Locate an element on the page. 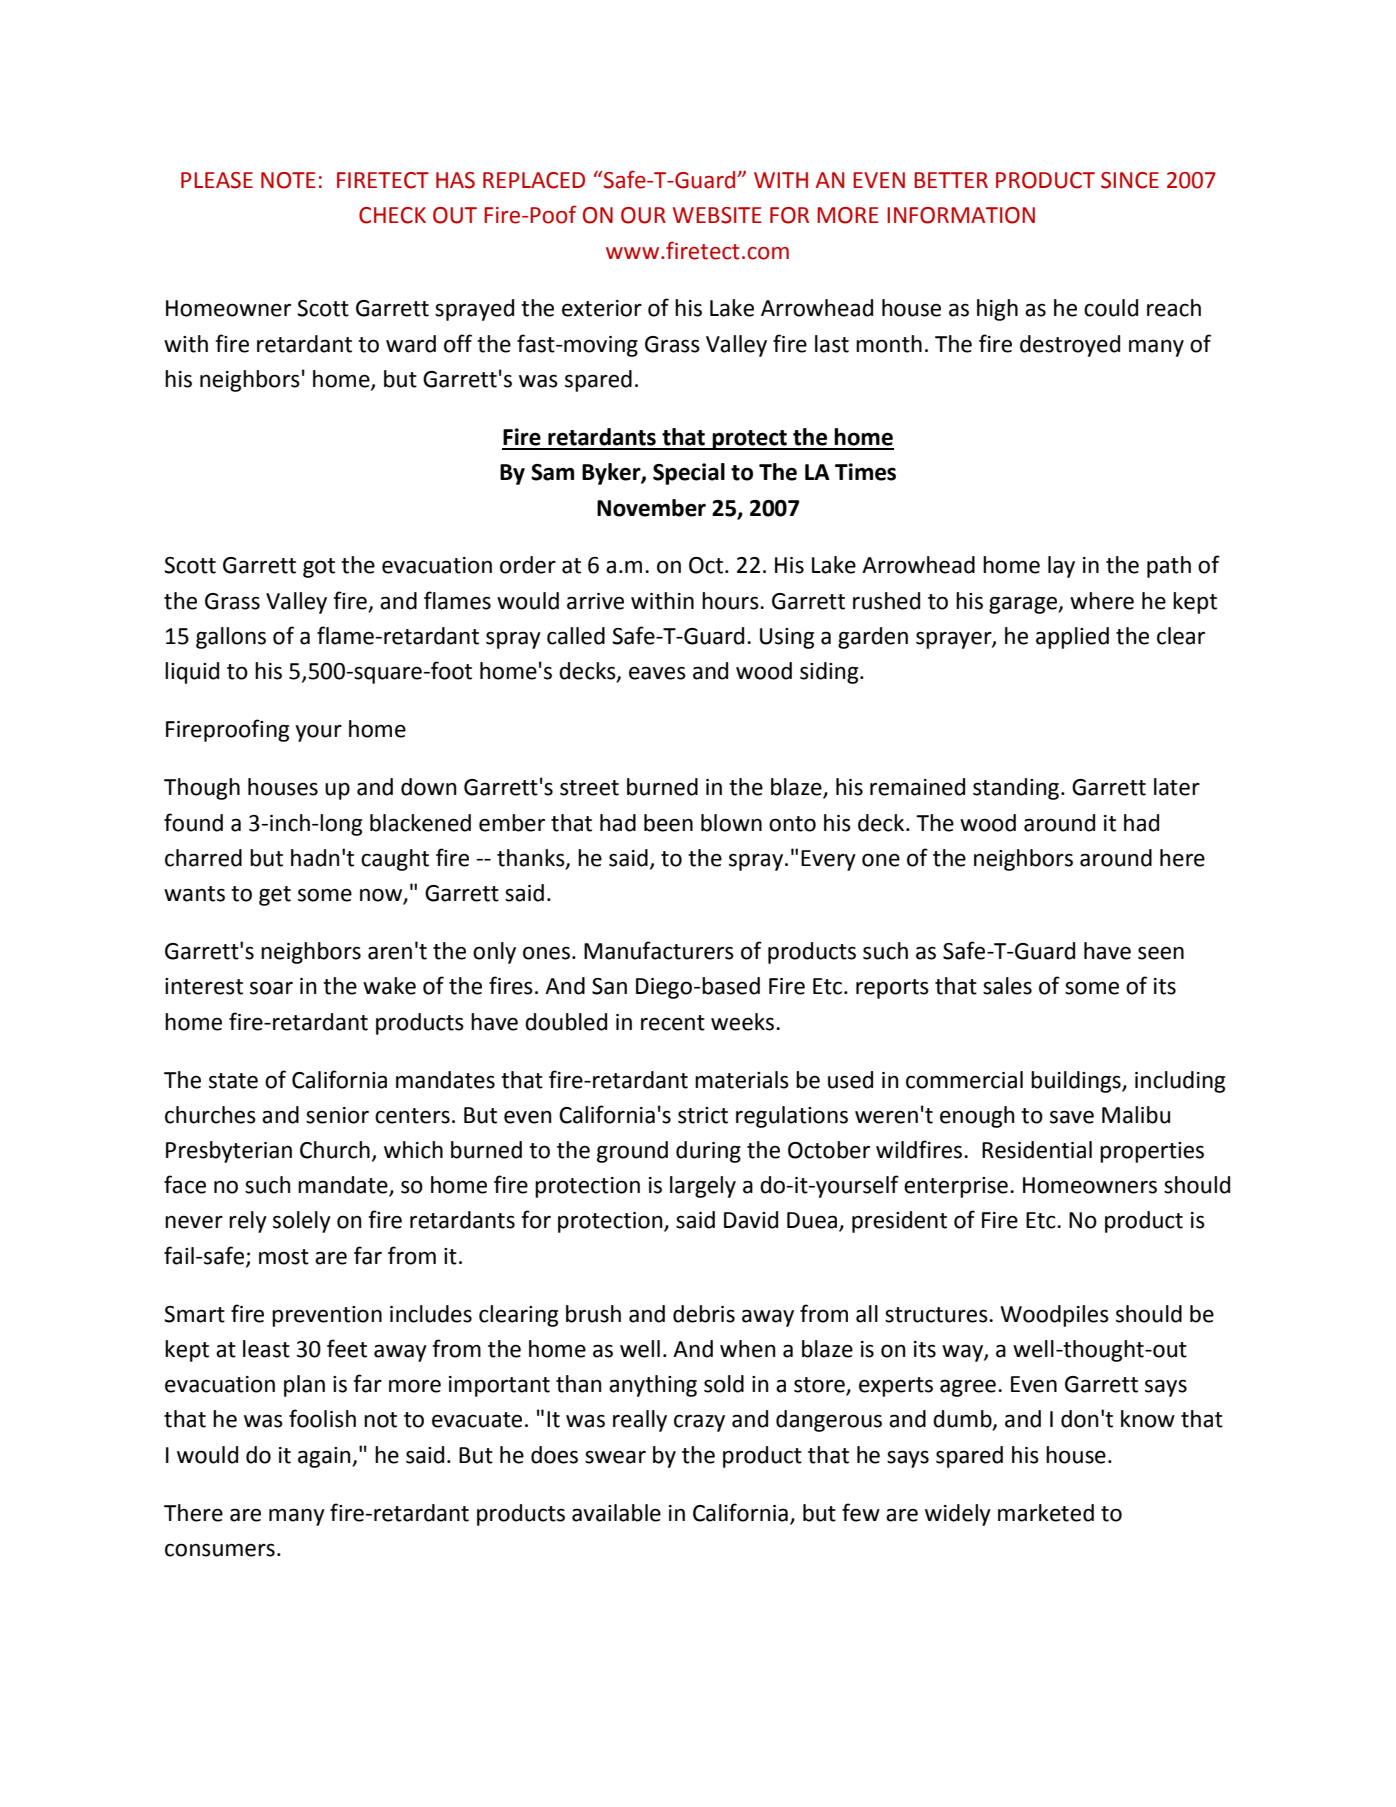  got is located at coordinates (319, 568).
